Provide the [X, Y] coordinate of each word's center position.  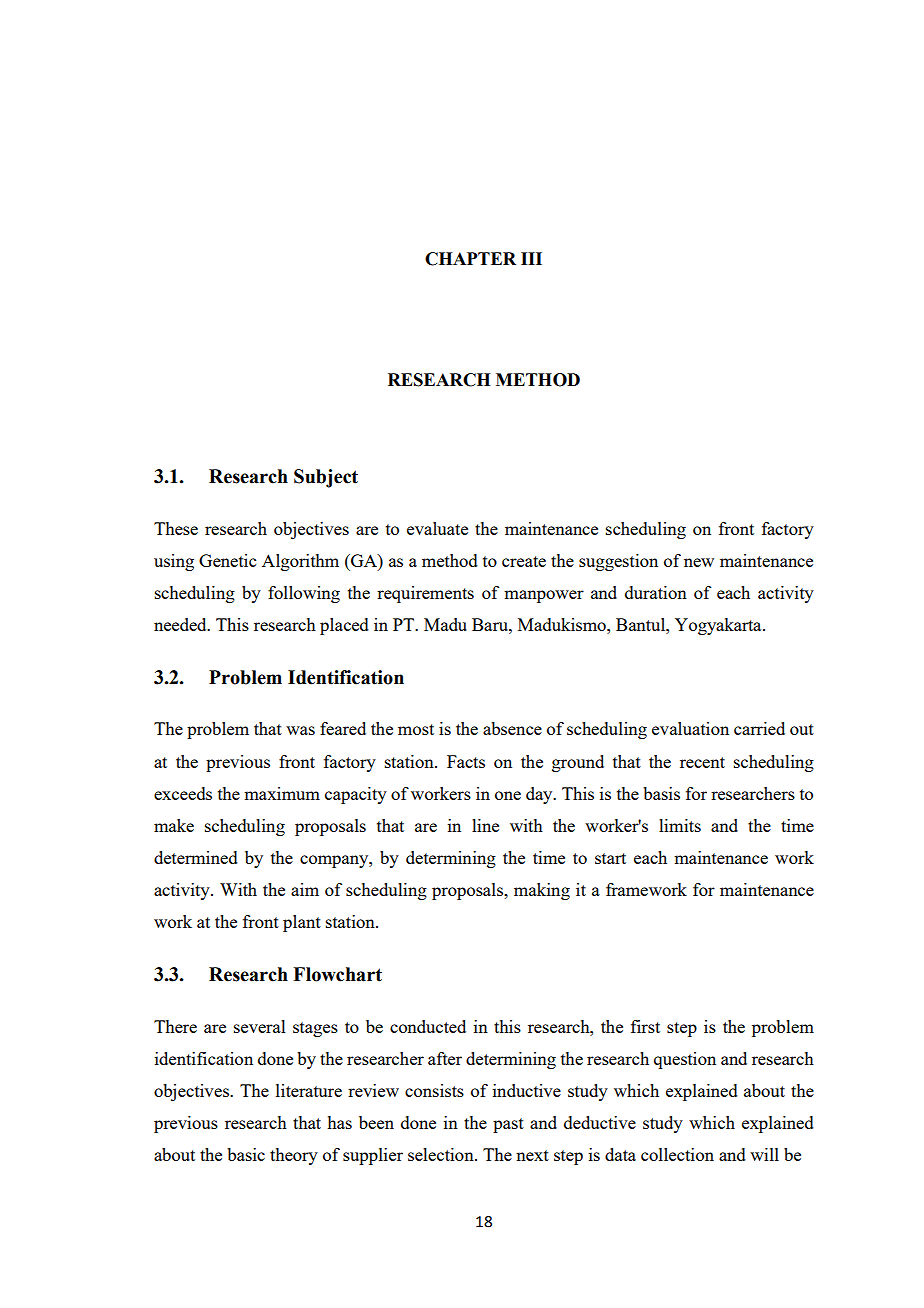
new [699, 562]
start [610, 858]
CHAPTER [470, 259]
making [542, 891]
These [176, 528]
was [300, 730]
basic [246, 1154]
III [531, 258]
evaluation [690, 728]
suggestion [618, 562]
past [508, 1125]
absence [512, 728]
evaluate [437, 528]
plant [302, 923]
